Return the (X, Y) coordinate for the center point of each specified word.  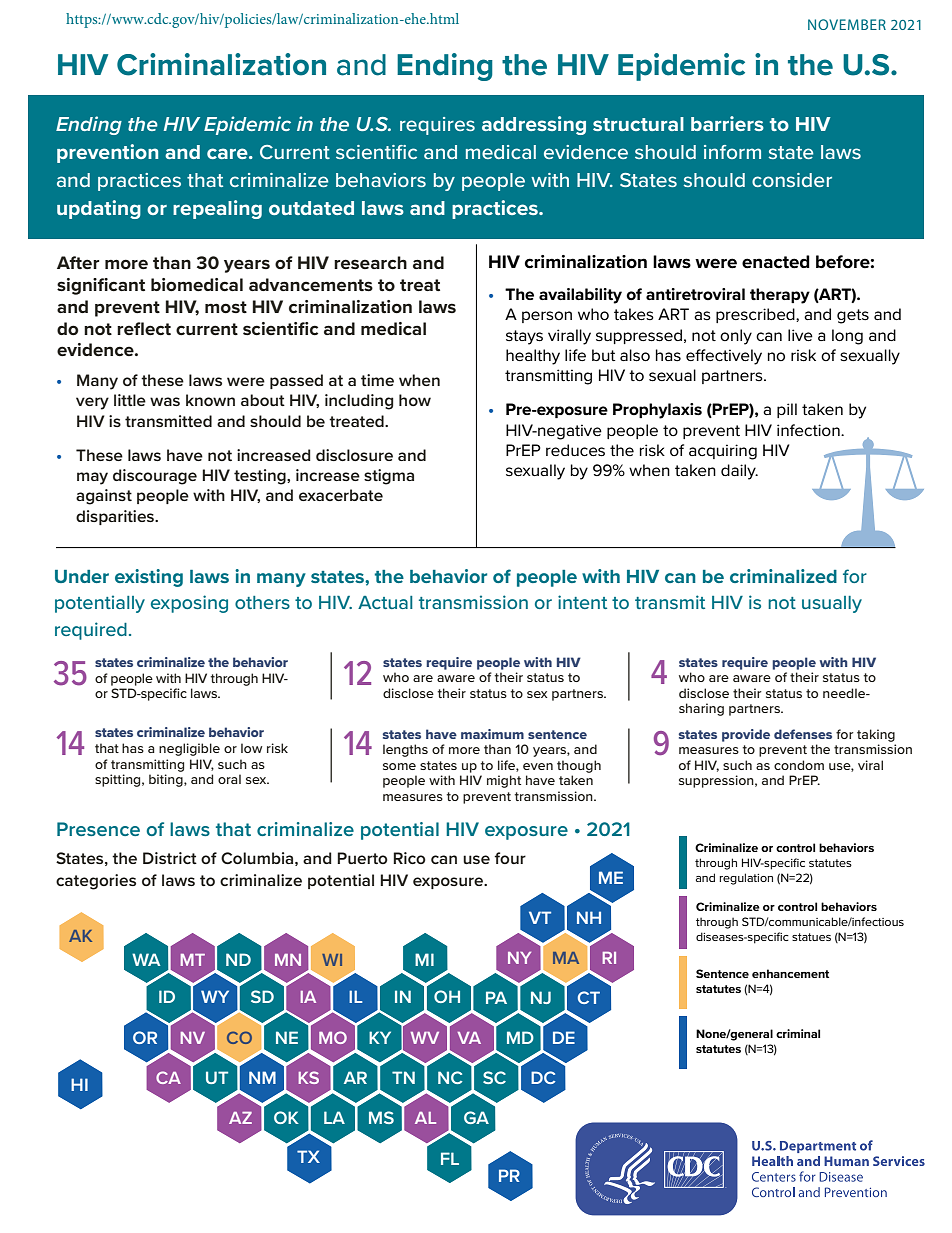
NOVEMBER (847, 24)
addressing (534, 125)
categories (96, 882)
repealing (217, 209)
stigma (389, 477)
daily (739, 472)
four (510, 858)
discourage (155, 477)
